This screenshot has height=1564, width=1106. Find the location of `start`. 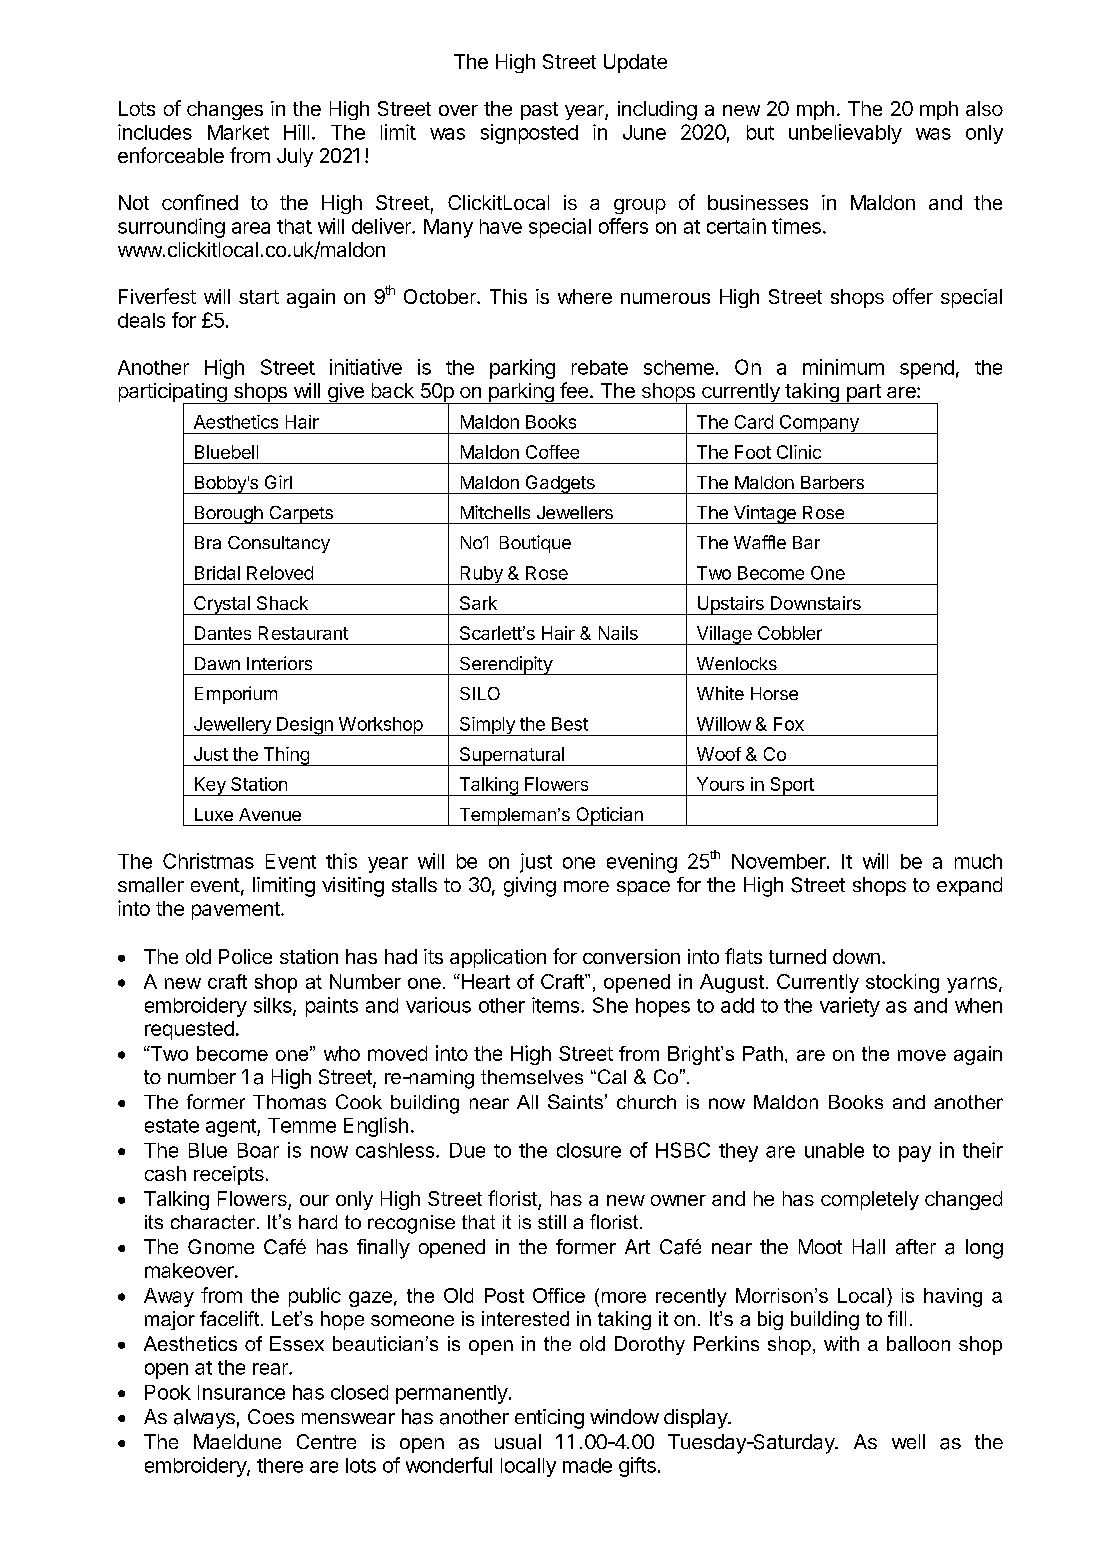

start is located at coordinates (259, 297).
